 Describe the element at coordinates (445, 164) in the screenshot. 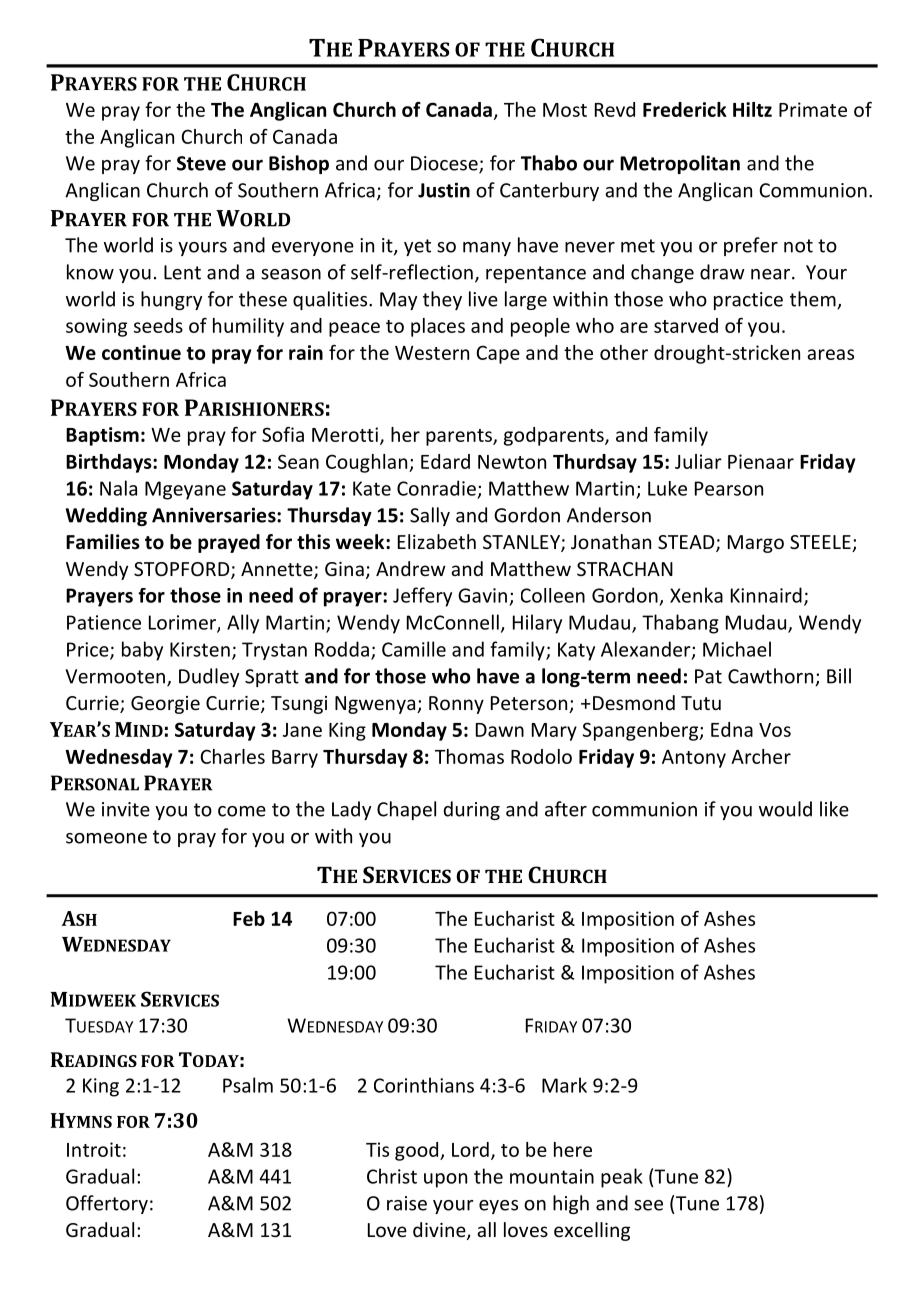

I see `Diocese` at that location.
